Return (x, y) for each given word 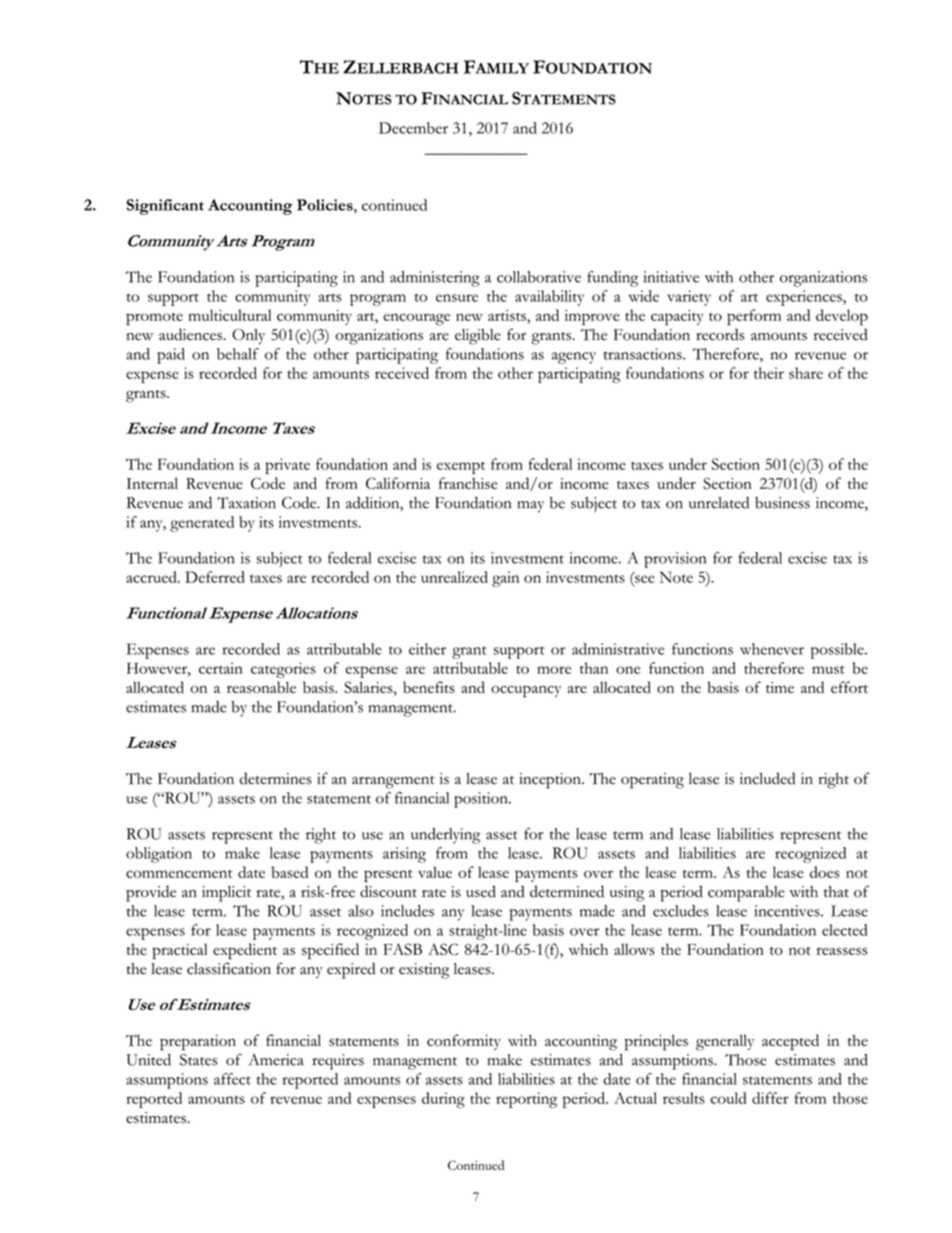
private (287, 466)
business (782, 503)
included (767, 778)
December (413, 128)
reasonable (261, 687)
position (482, 800)
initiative (671, 277)
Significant (165, 207)
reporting (526, 1100)
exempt (461, 467)
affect (232, 1079)
